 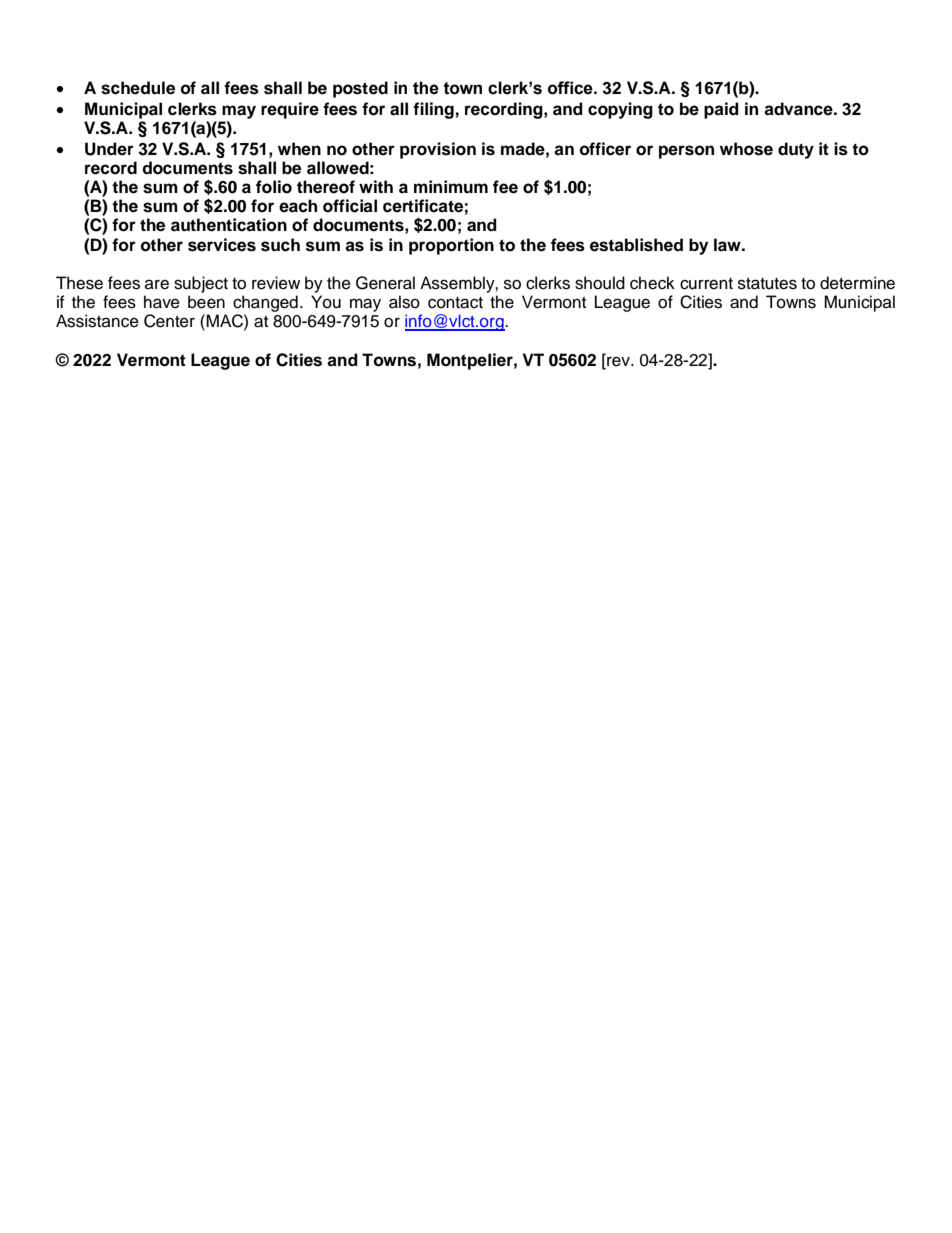 I want to click on schedule, so click(x=138, y=88).
